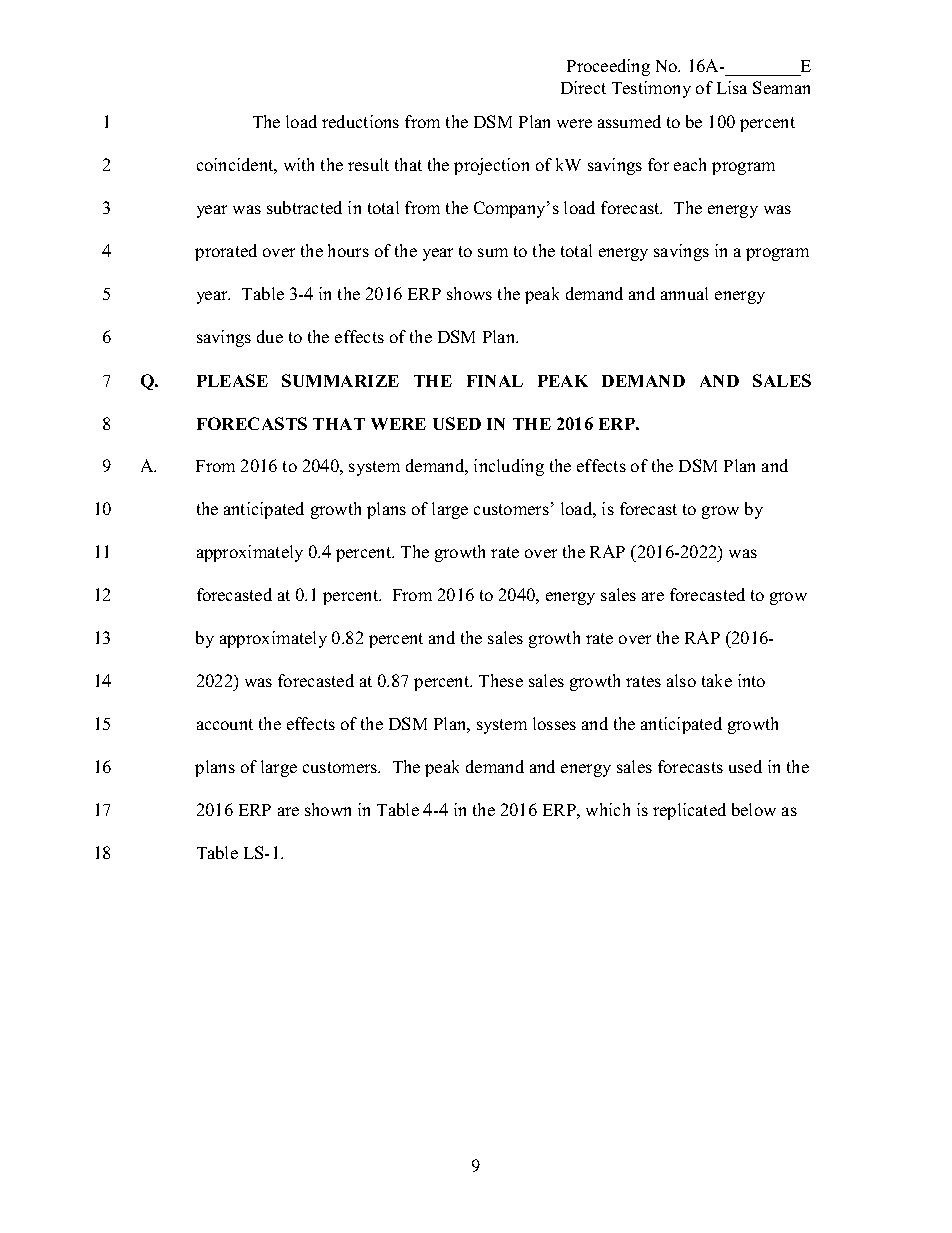  Describe the element at coordinates (360, 121) in the screenshot. I see `reductions` at that location.
